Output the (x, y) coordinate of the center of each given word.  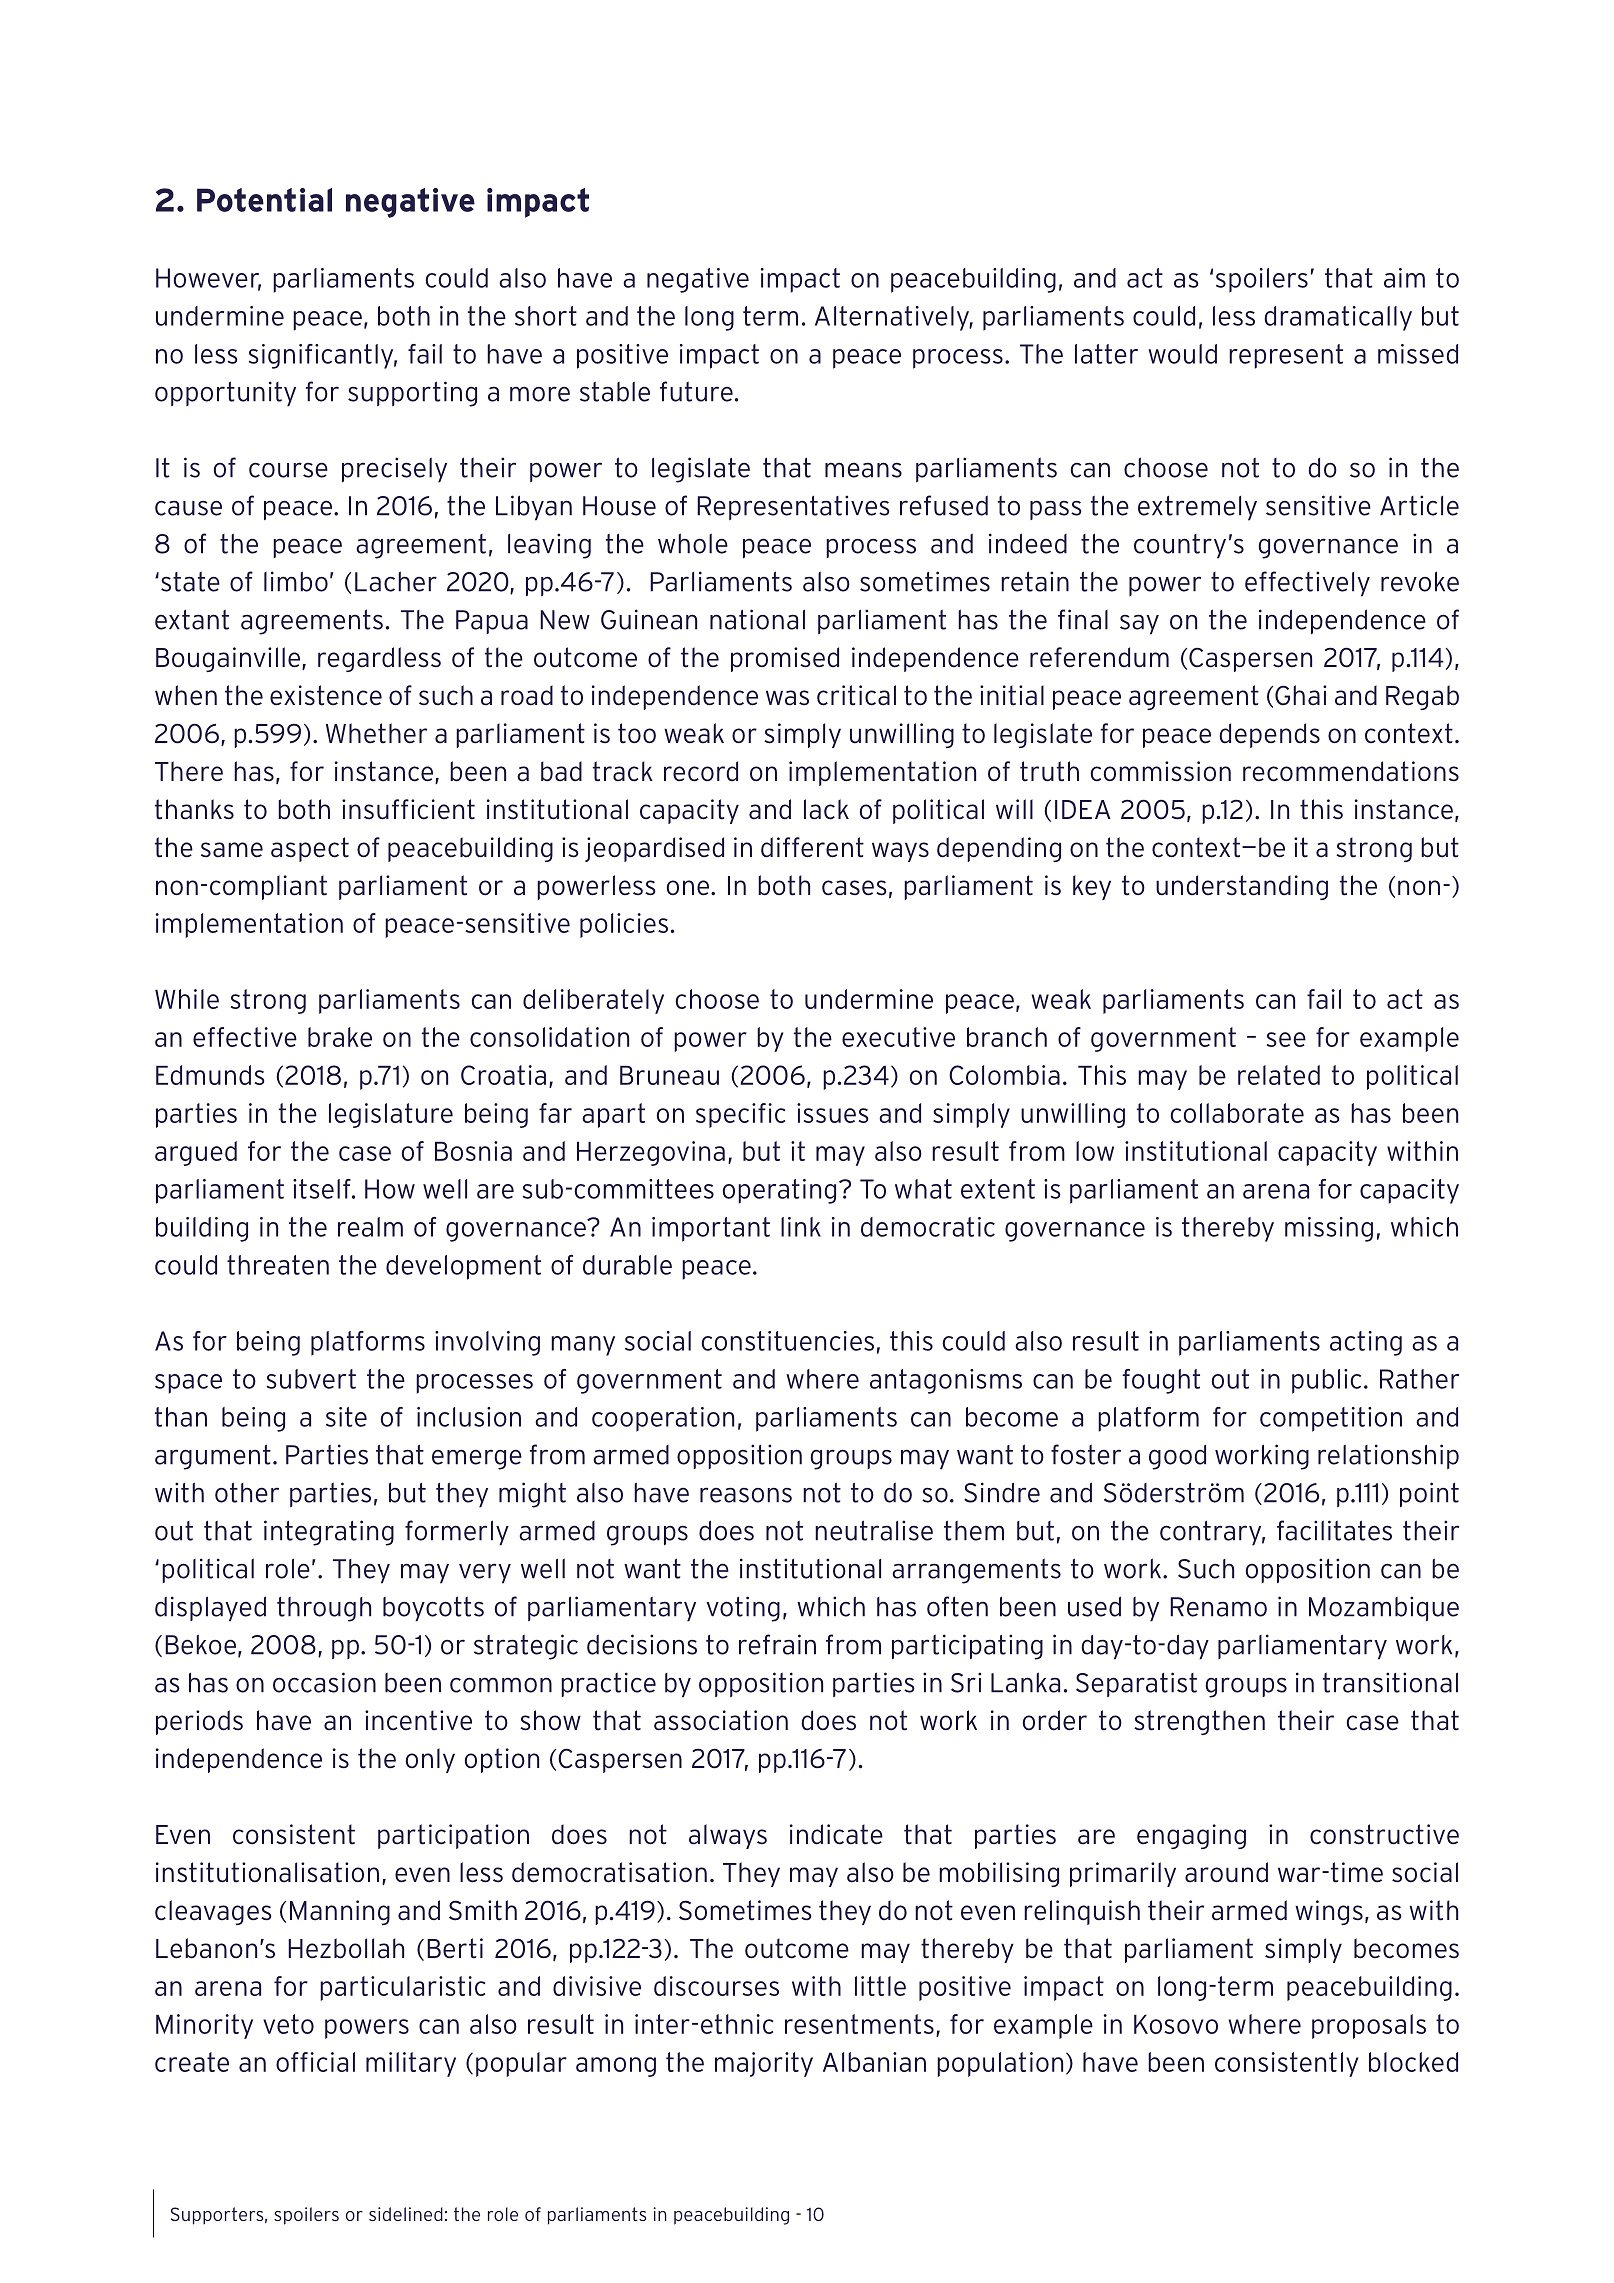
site (346, 1417)
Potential (264, 200)
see (1286, 1039)
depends (1269, 735)
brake (340, 1037)
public (1326, 1381)
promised (785, 659)
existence (326, 695)
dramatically (1338, 318)
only (430, 1760)
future (696, 391)
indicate (836, 1834)
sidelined (406, 2214)
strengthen (1199, 1722)
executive (898, 1037)
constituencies (787, 1341)
